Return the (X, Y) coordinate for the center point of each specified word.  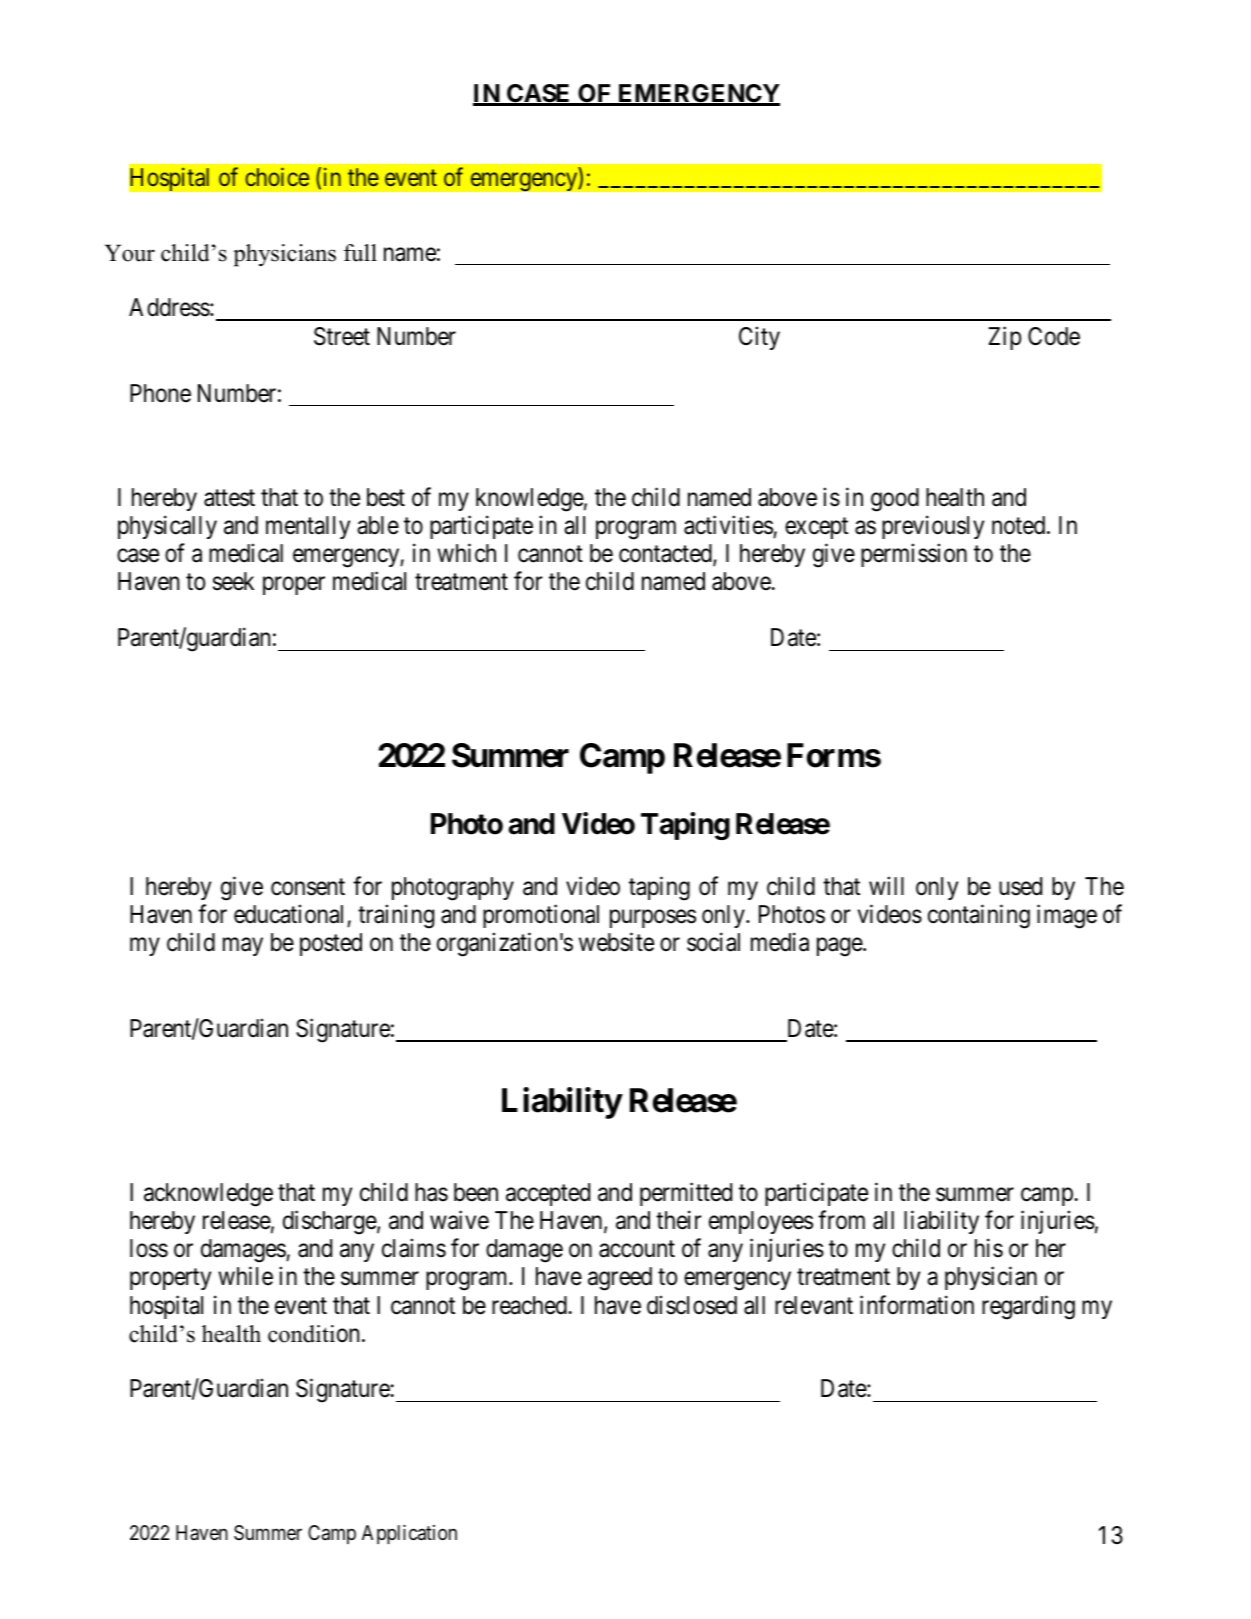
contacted (666, 554)
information (917, 1305)
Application (409, 1534)
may (243, 947)
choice (277, 176)
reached (530, 1305)
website (616, 942)
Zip (1004, 338)
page (840, 947)
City (759, 338)
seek (233, 581)
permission (914, 555)
